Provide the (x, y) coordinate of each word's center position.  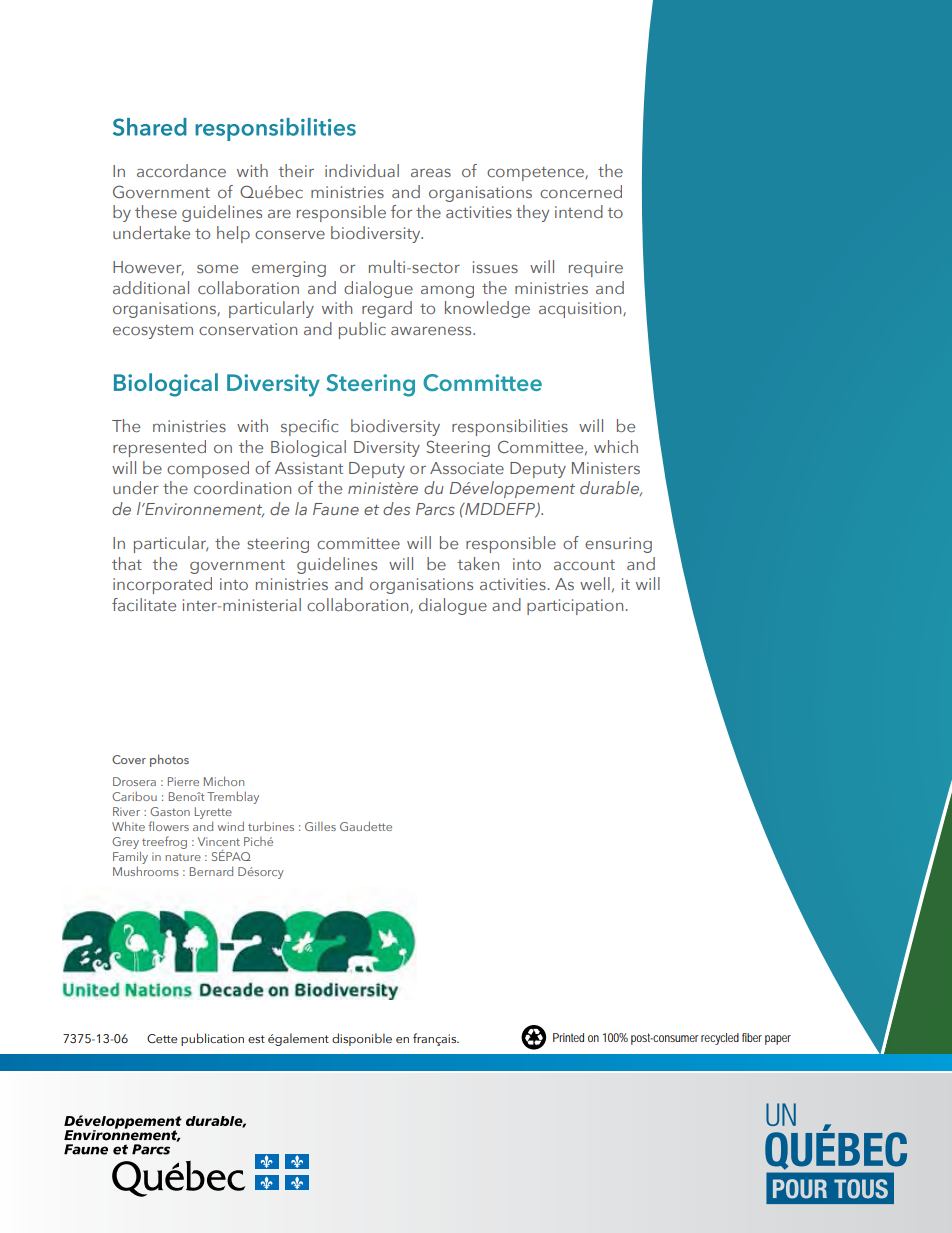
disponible (362, 1039)
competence (536, 174)
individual (362, 170)
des (396, 508)
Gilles (320, 826)
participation (575, 607)
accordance (181, 170)
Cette (162, 1038)
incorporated (162, 585)
